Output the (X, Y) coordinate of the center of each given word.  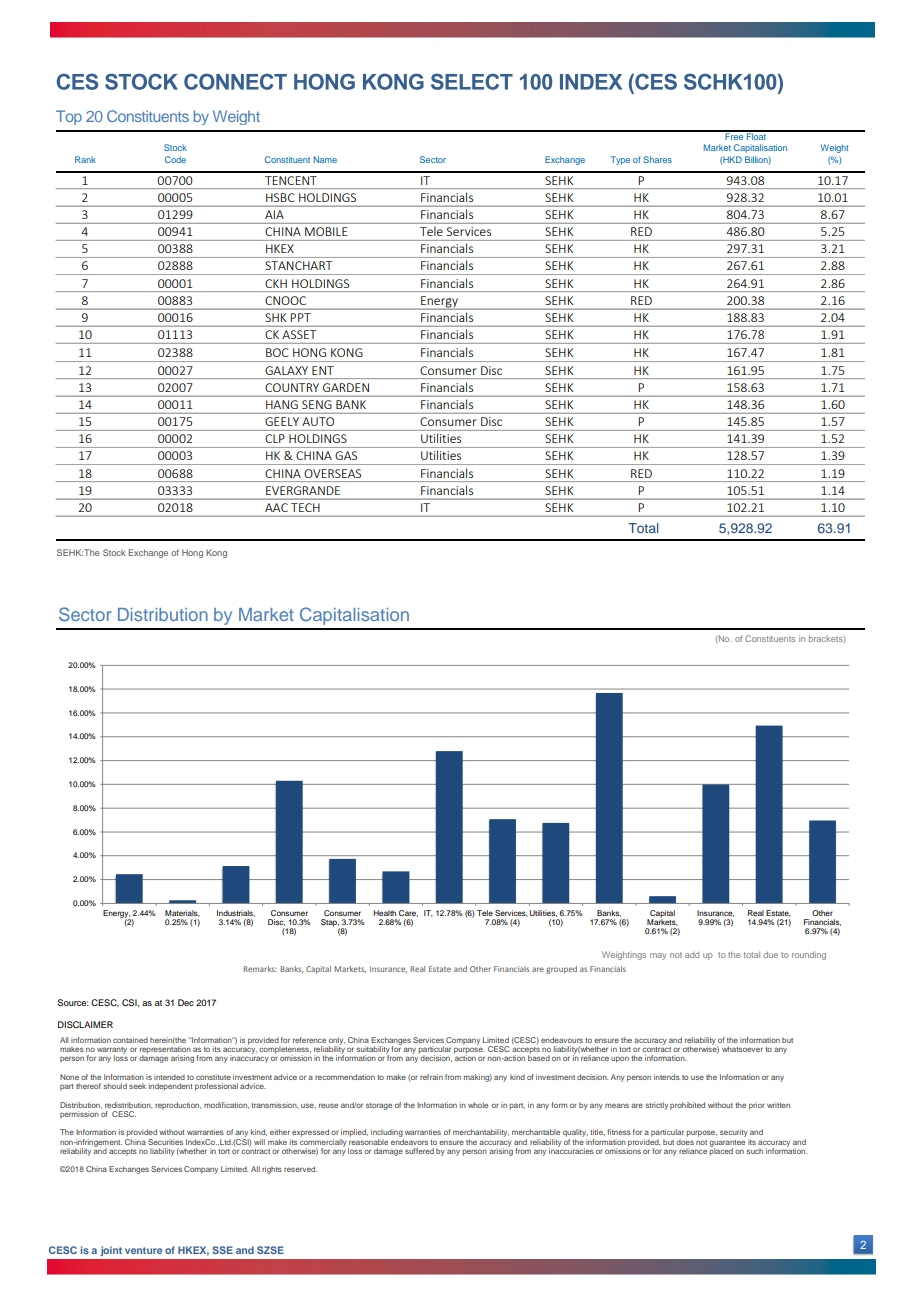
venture (143, 1250)
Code (175, 159)
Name (325, 159)
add (692, 955)
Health (385, 913)
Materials (182, 913)
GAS (346, 455)
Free (734, 135)
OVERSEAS (333, 473)
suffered (419, 1151)
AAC (276, 507)
